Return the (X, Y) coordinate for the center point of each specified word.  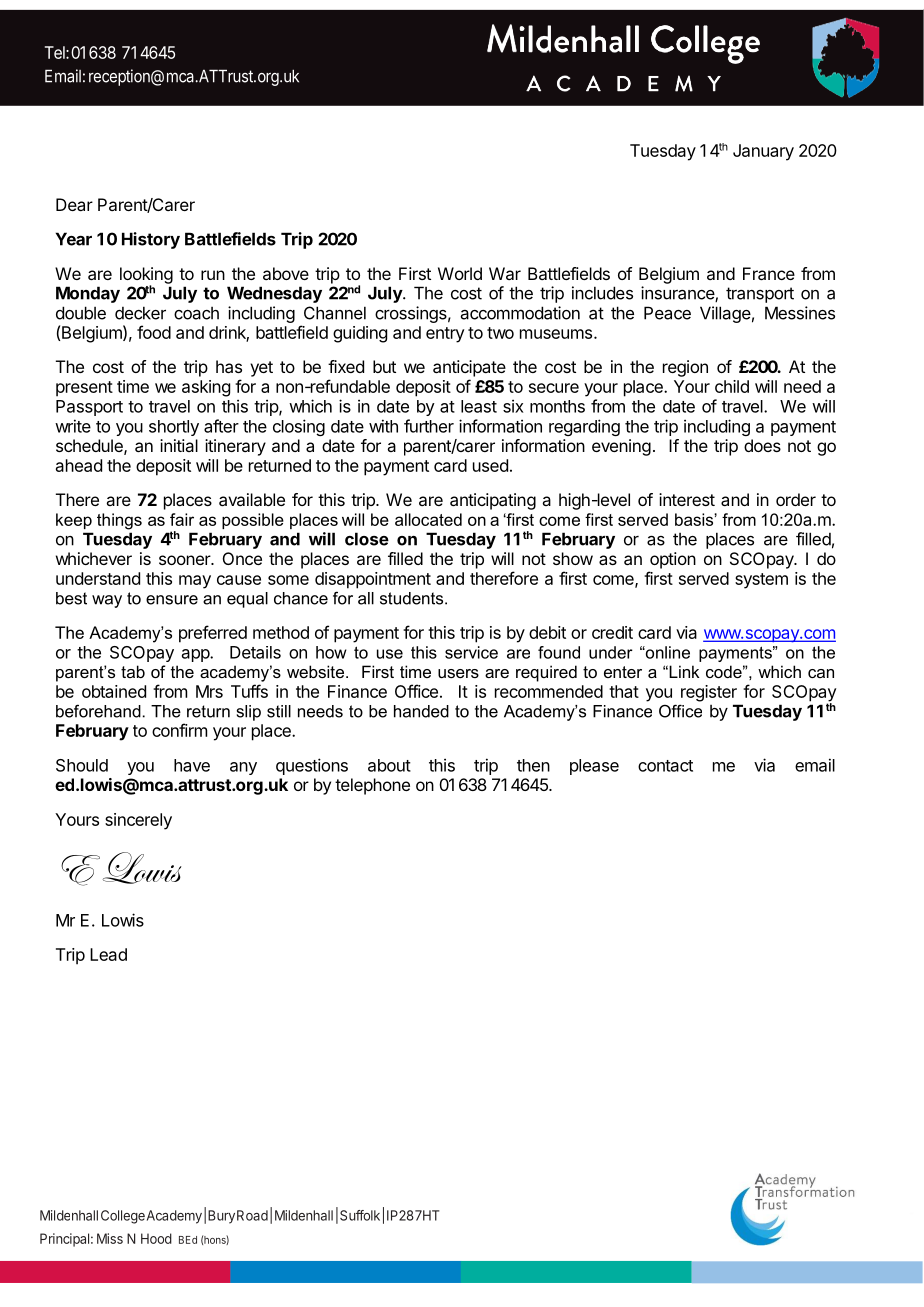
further (429, 426)
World (460, 273)
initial (179, 445)
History (151, 240)
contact (665, 766)
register (709, 693)
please (594, 767)
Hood (156, 1238)
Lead (108, 954)
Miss (110, 1238)
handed (421, 711)
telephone (372, 786)
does (762, 445)
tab (133, 671)
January (763, 152)
